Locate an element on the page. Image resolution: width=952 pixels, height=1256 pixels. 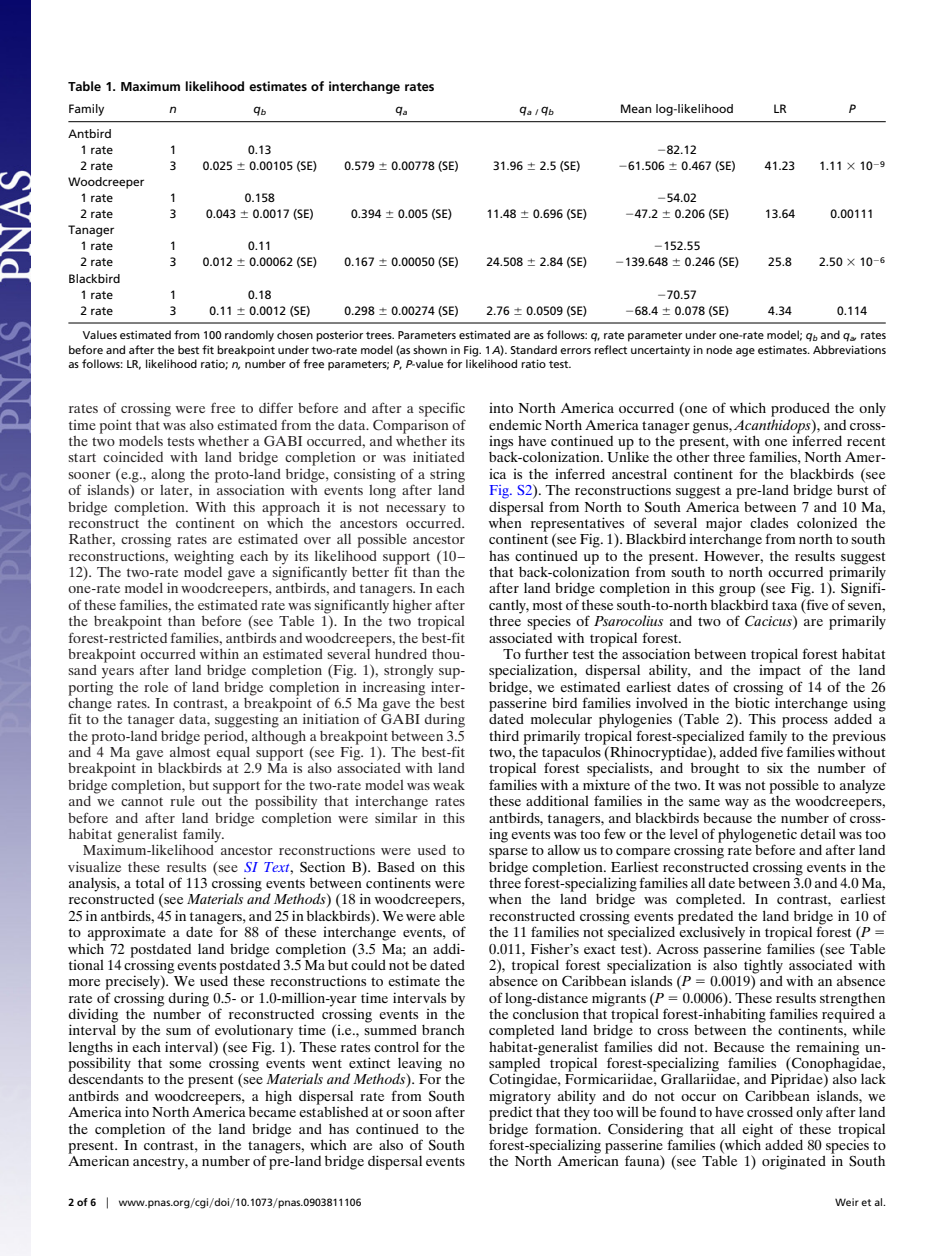
weak is located at coordinates (449, 785).
